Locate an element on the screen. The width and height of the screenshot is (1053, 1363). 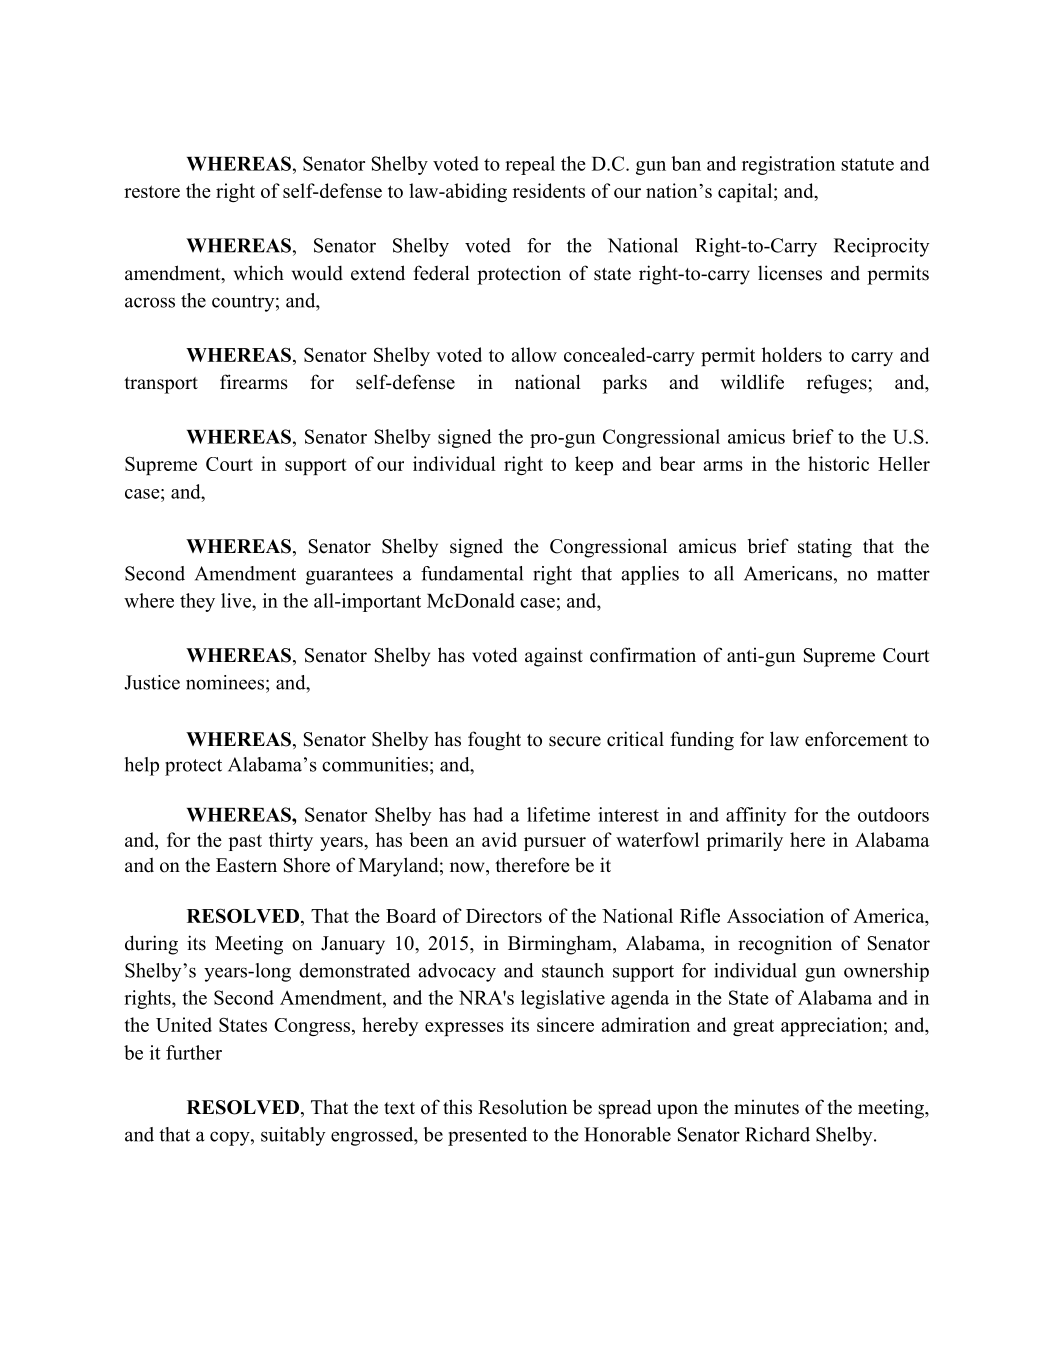
enforcement is located at coordinates (856, 739).
